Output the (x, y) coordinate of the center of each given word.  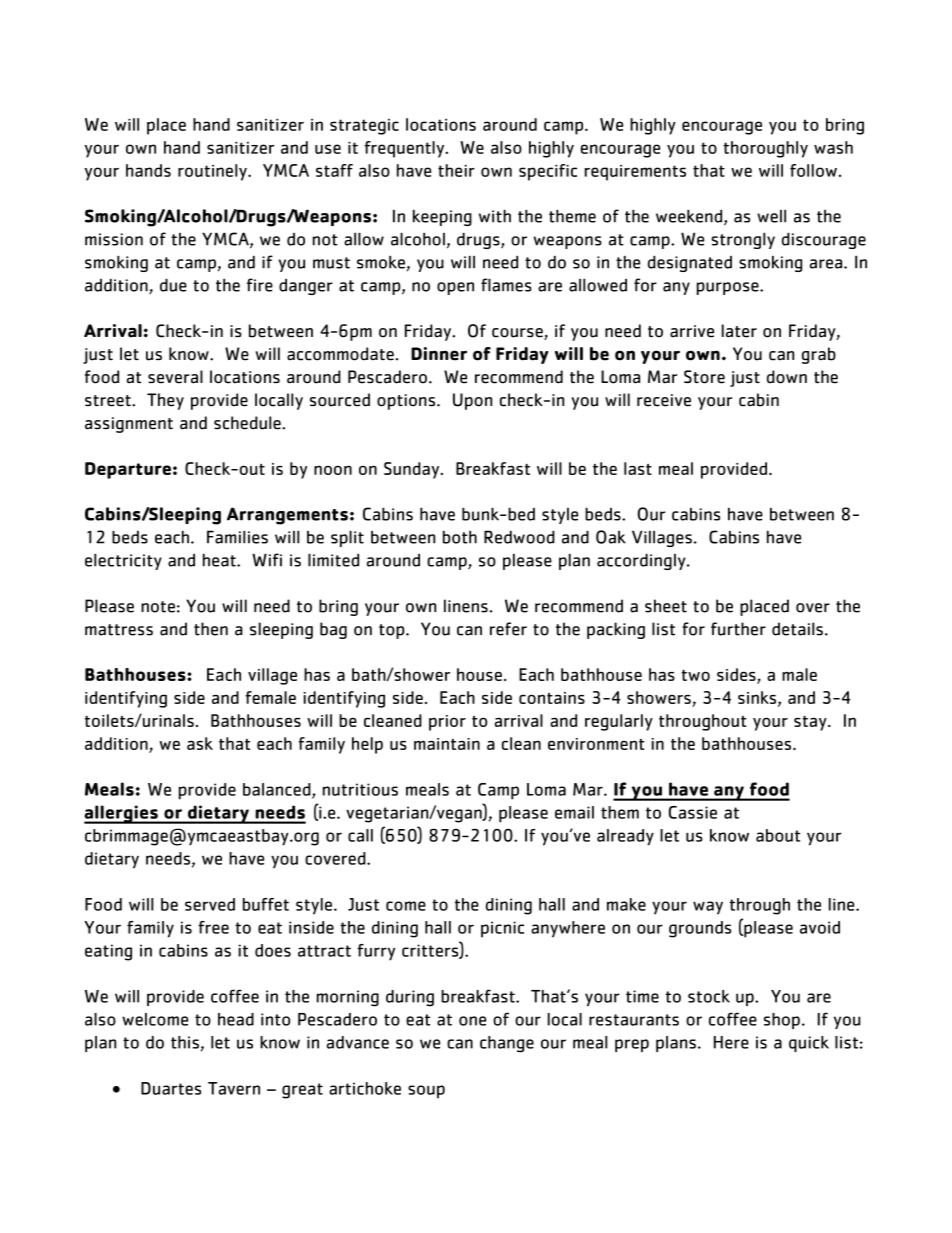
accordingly (642, 561)
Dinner (439, 354)
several (175, 377)
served (210, 904)
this (185, 1042)
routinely (213, 172)
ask (200, 743)
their (456, 170)
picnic (502, 929)
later (739, 331)
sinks (758, 698)
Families (237, 537)
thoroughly (765, 149)
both (460, 537)
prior (447, 723)
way (708, 908)
